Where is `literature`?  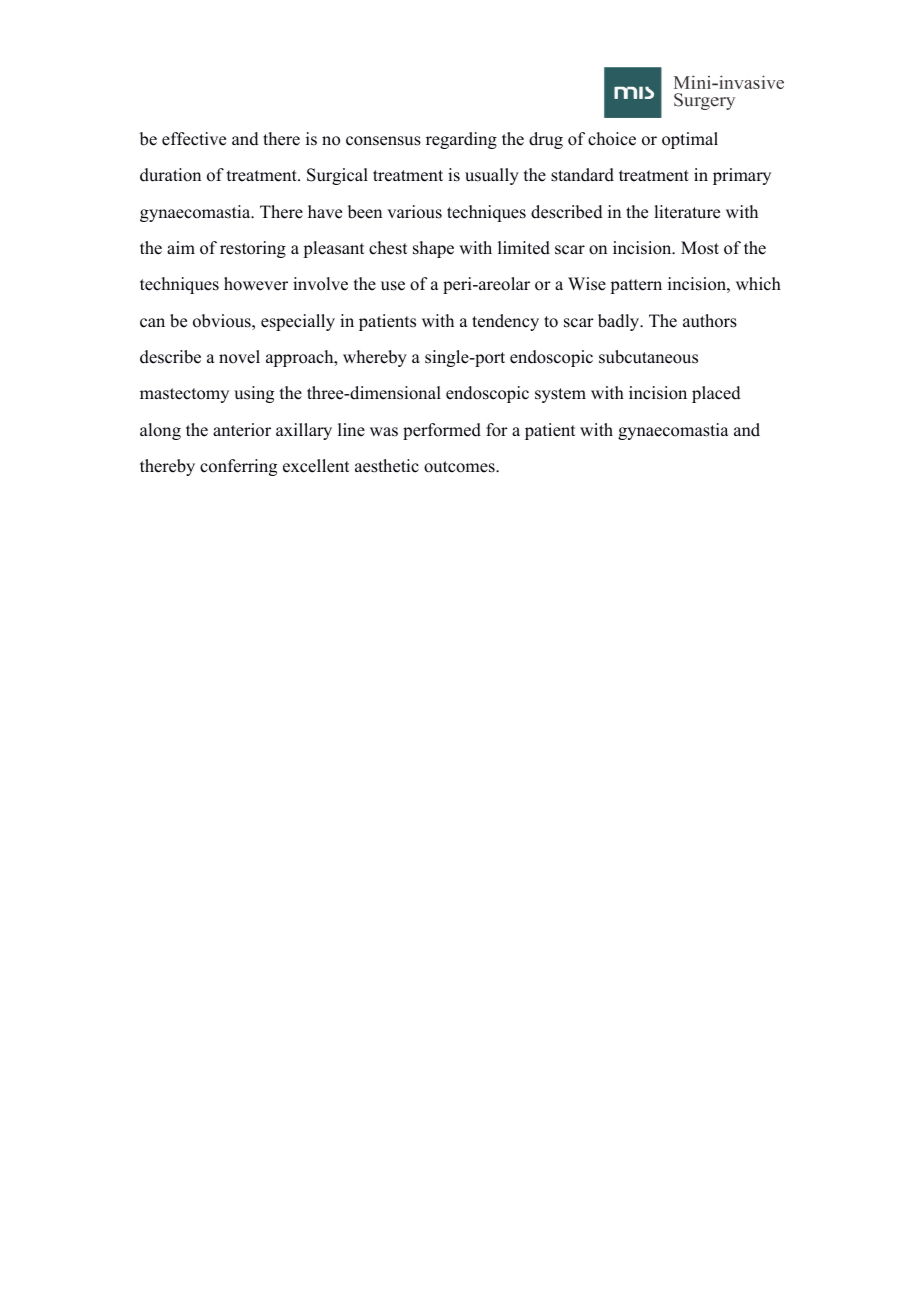
literature is located at coordinates (687, 212).
